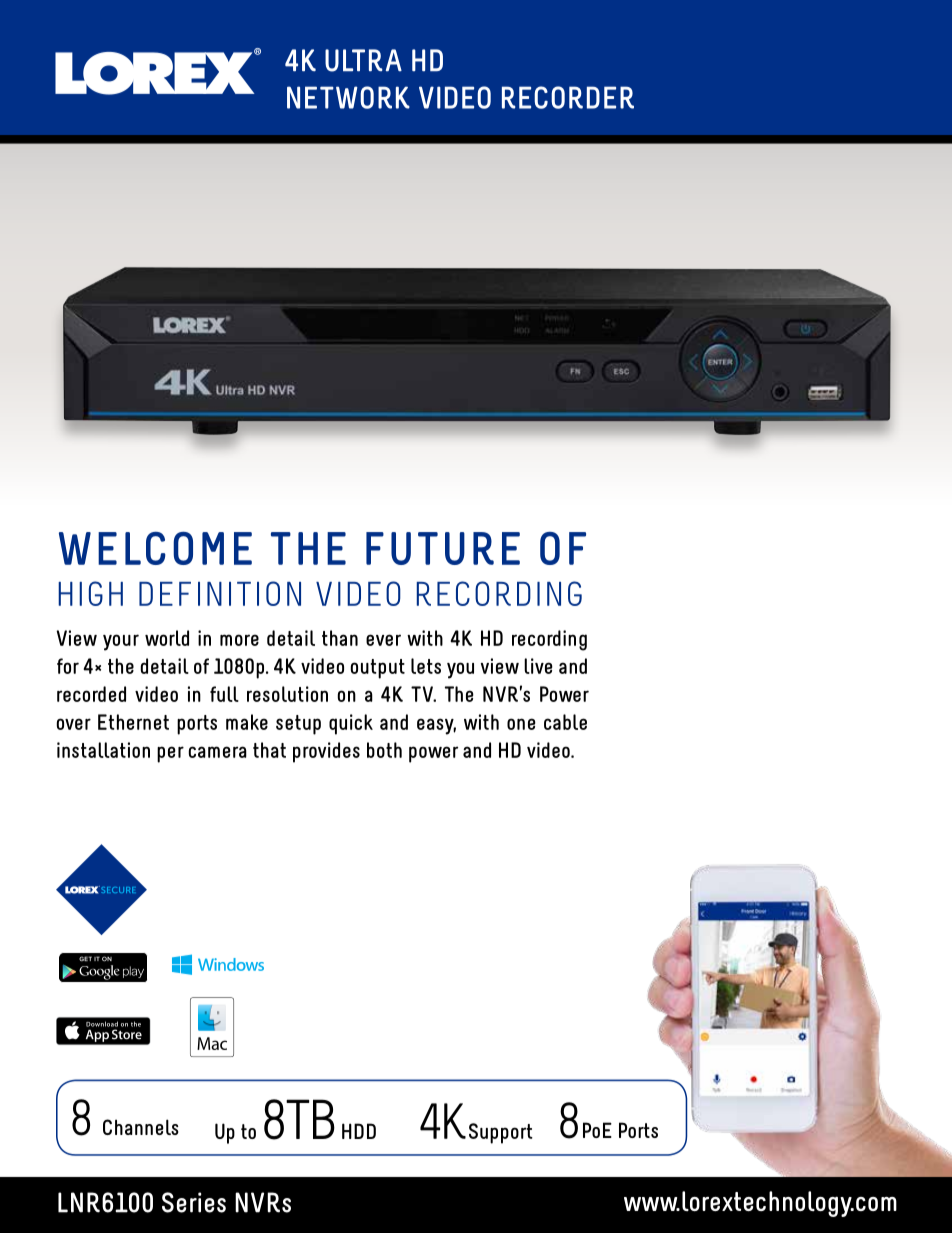 This image has width=952, height=1233. What do you see at coordinates (521, 724) in the image?
I see `one` at bounding box center [521, 724].
